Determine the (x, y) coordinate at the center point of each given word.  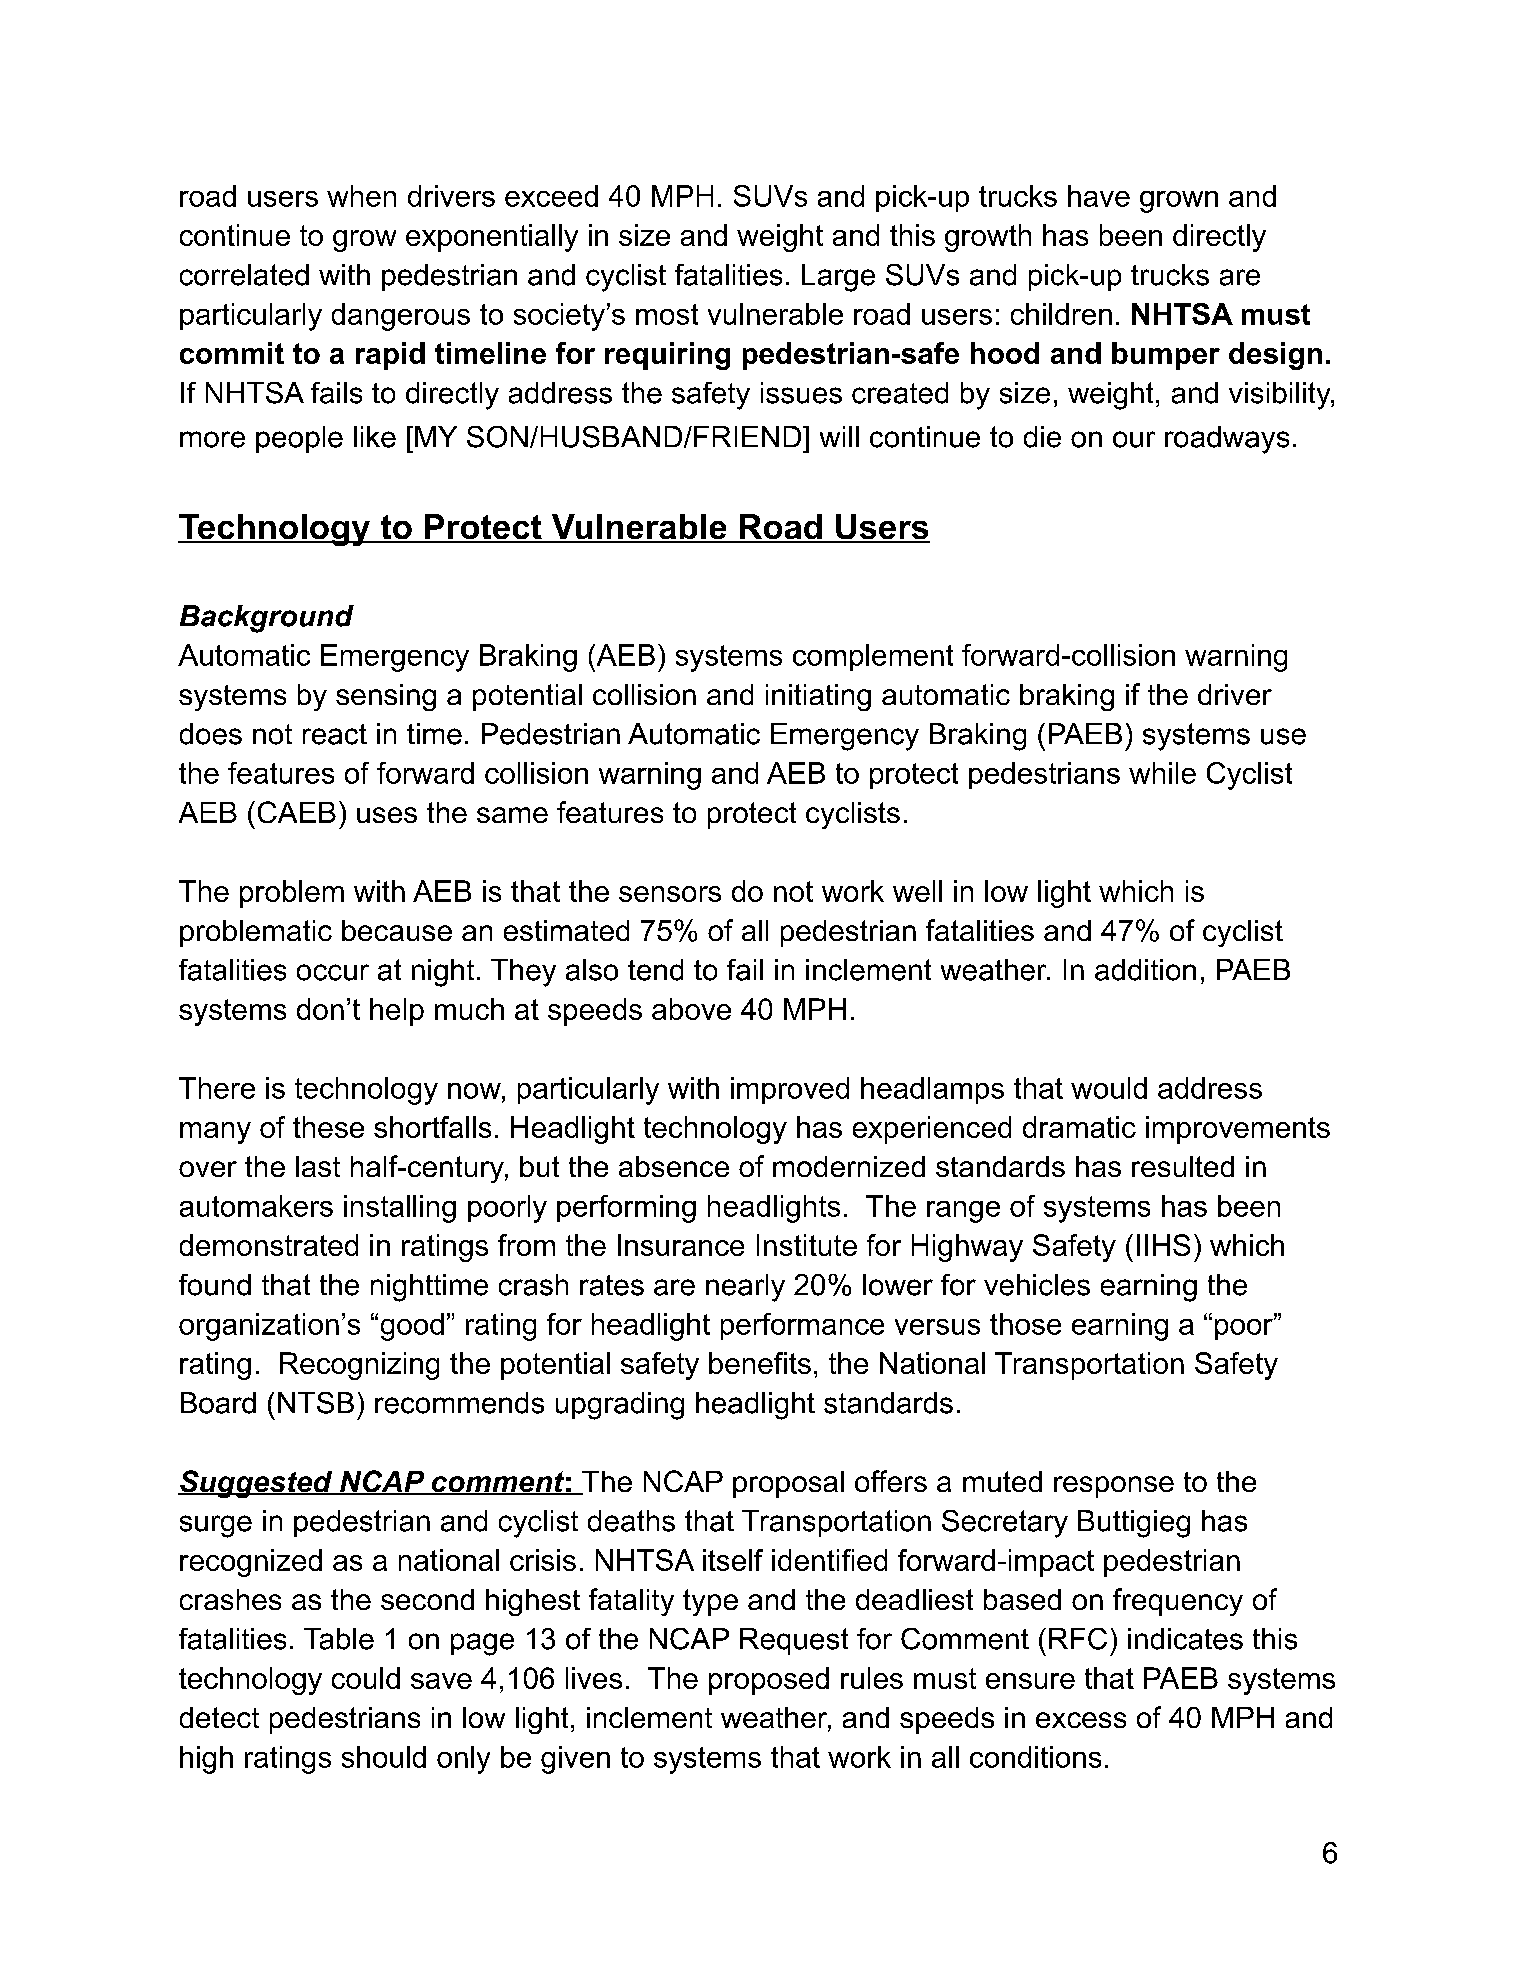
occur (333, 972)
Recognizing (359, 1366)
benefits (760, 1363)
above (691, 1009)
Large (838, 278)
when (361, 196)
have (1099, 196)
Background (267, 619)
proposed (769, 1681)
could (366, 1678)
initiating (818, 697)
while (1162, 773)
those (1025, 1324)
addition (1145, 970)
